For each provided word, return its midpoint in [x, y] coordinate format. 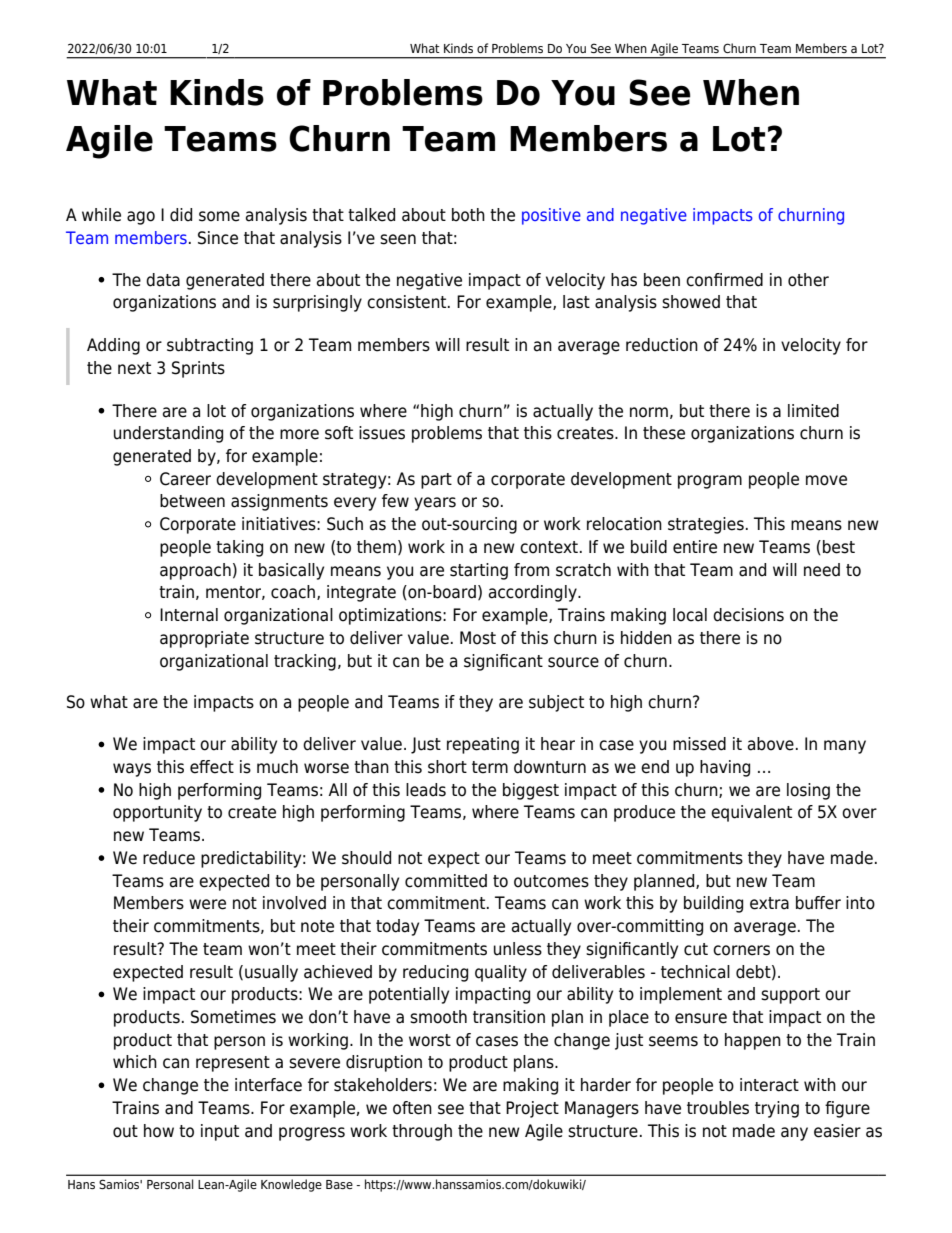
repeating [483, 745]
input [220, 1132]
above [771, 744]
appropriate [204, 639]
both [468, 215]
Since [218, 238]
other [808, 280]
